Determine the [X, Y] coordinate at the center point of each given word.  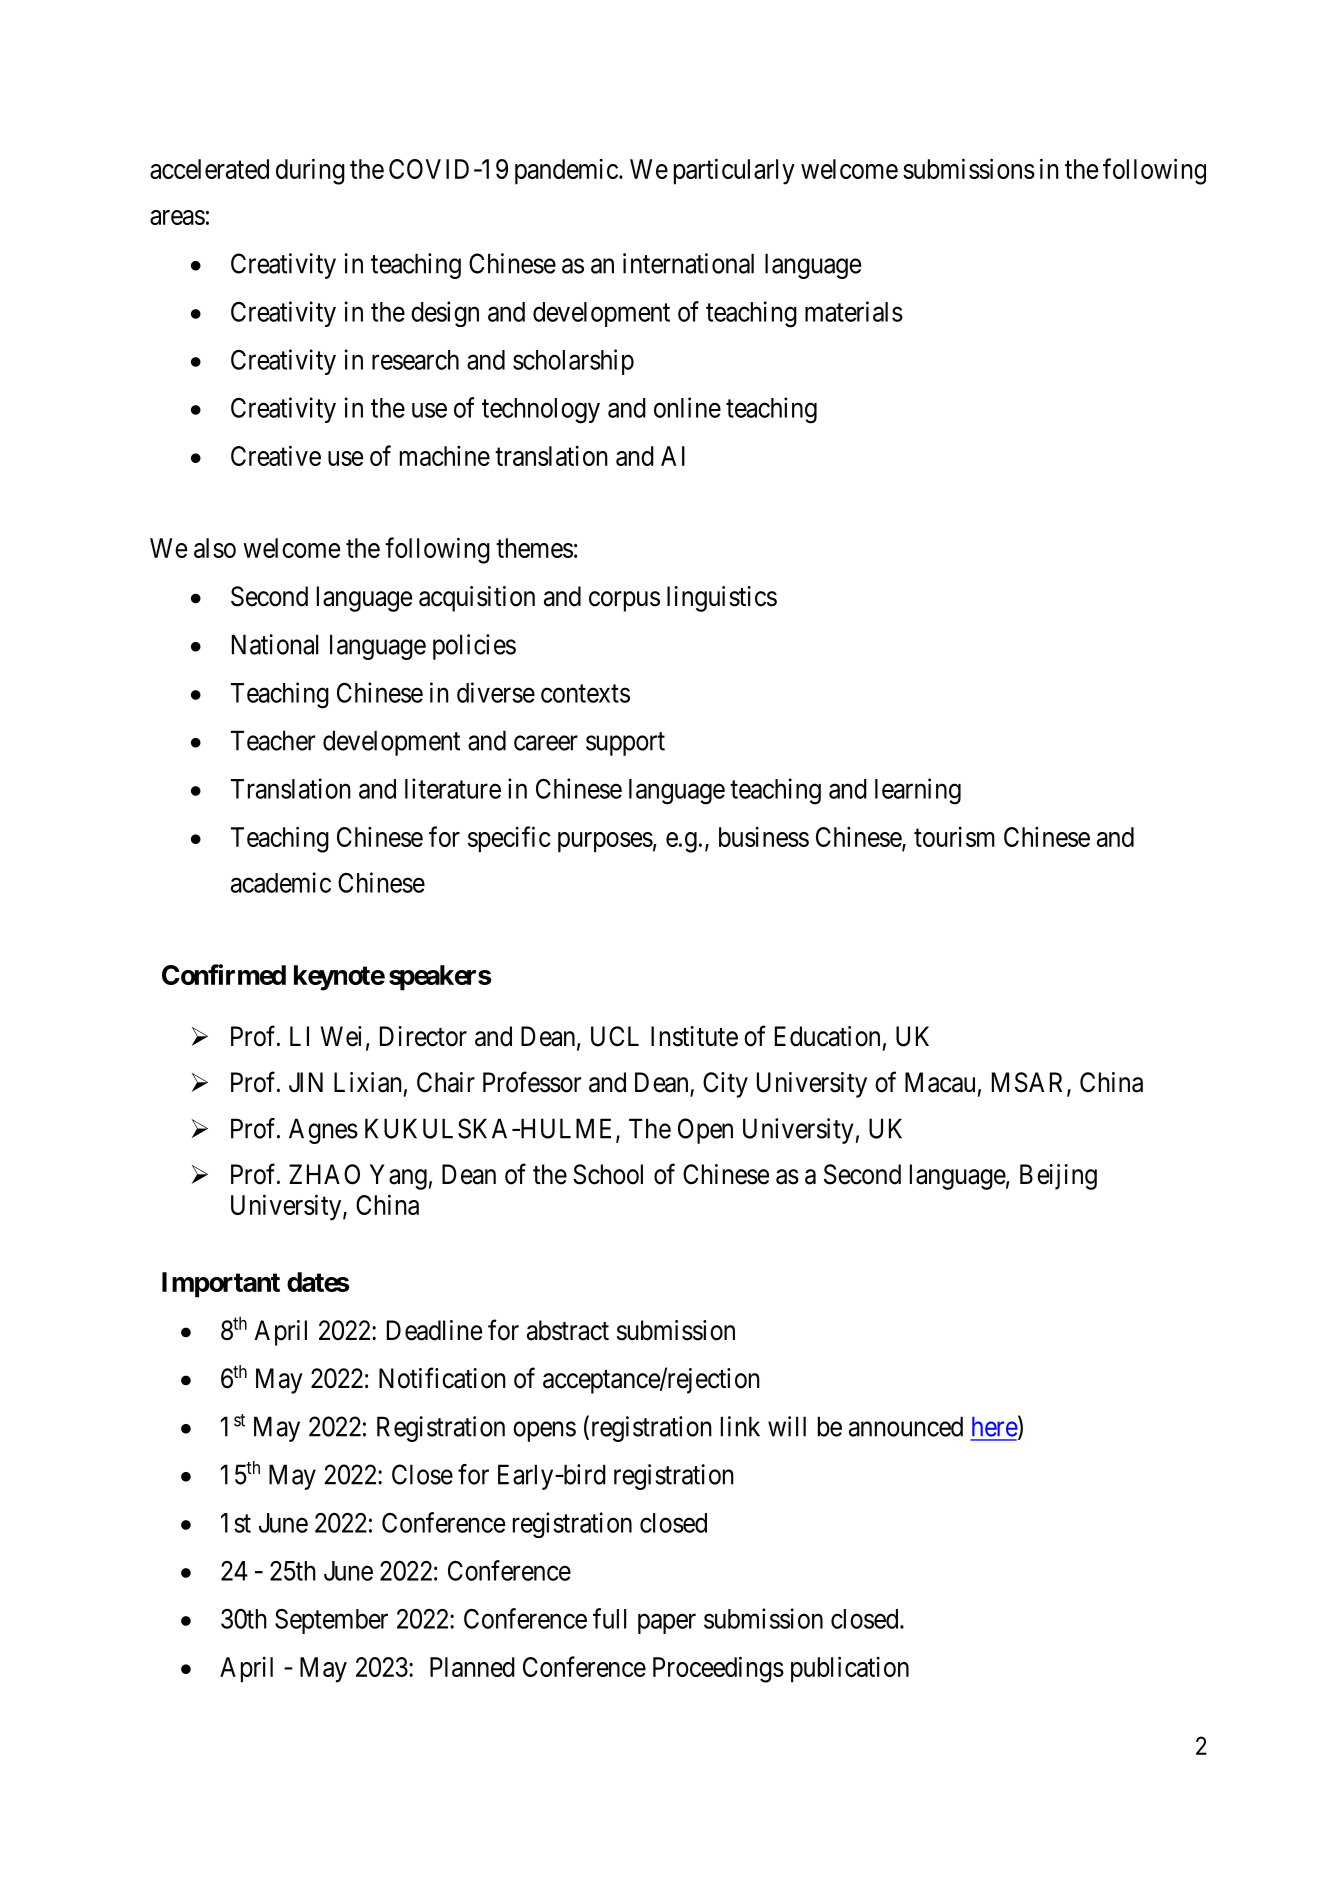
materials [854, 311]
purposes [605, 842]
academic [281, 882]
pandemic [566, 171]
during [310, 171]
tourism [954, 836]
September [331, 1621]
